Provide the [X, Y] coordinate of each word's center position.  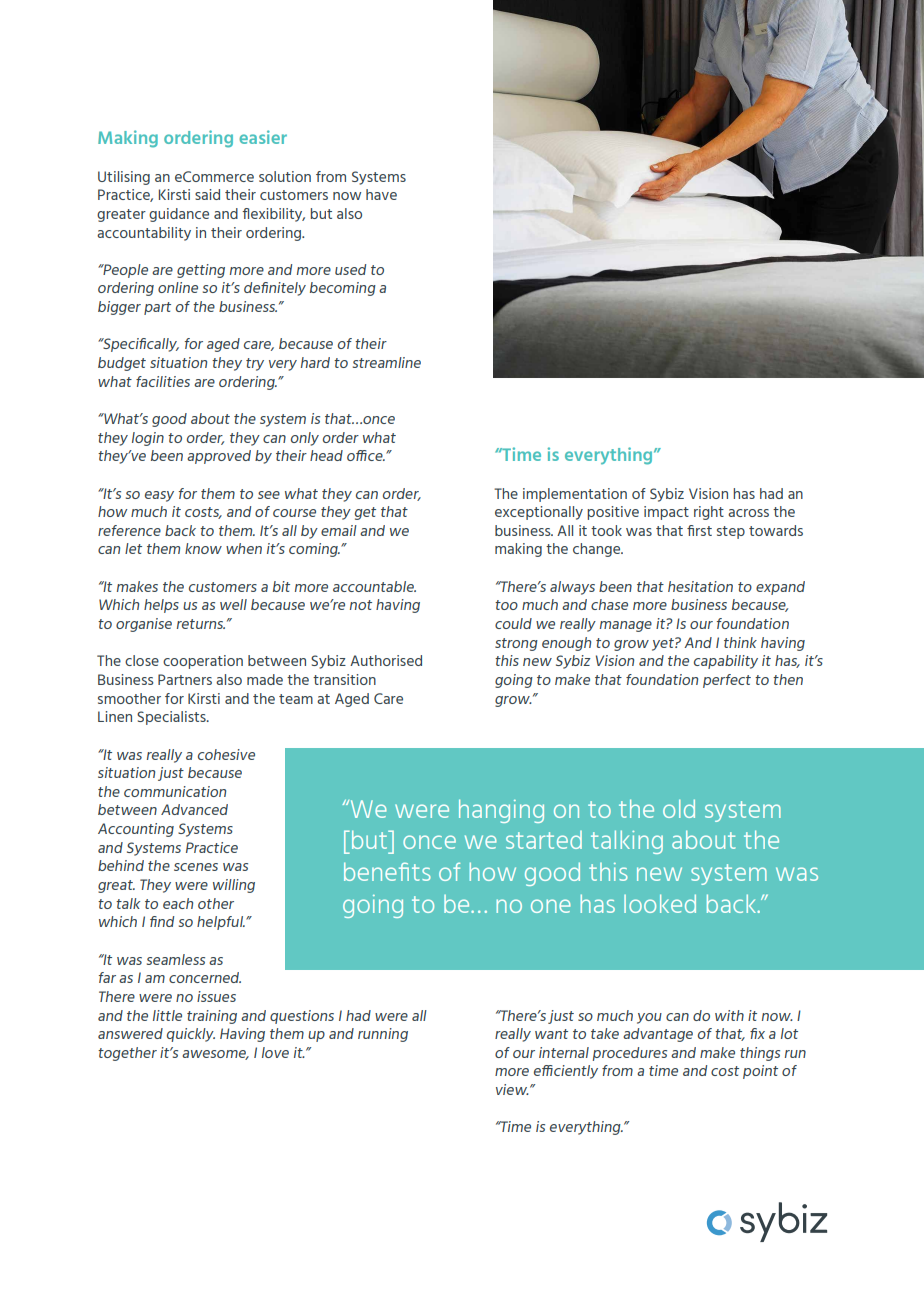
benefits [387, 871]
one [551, 906]
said [207, 194]
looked [660, 903]
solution [285, 176]
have [381, 194]
